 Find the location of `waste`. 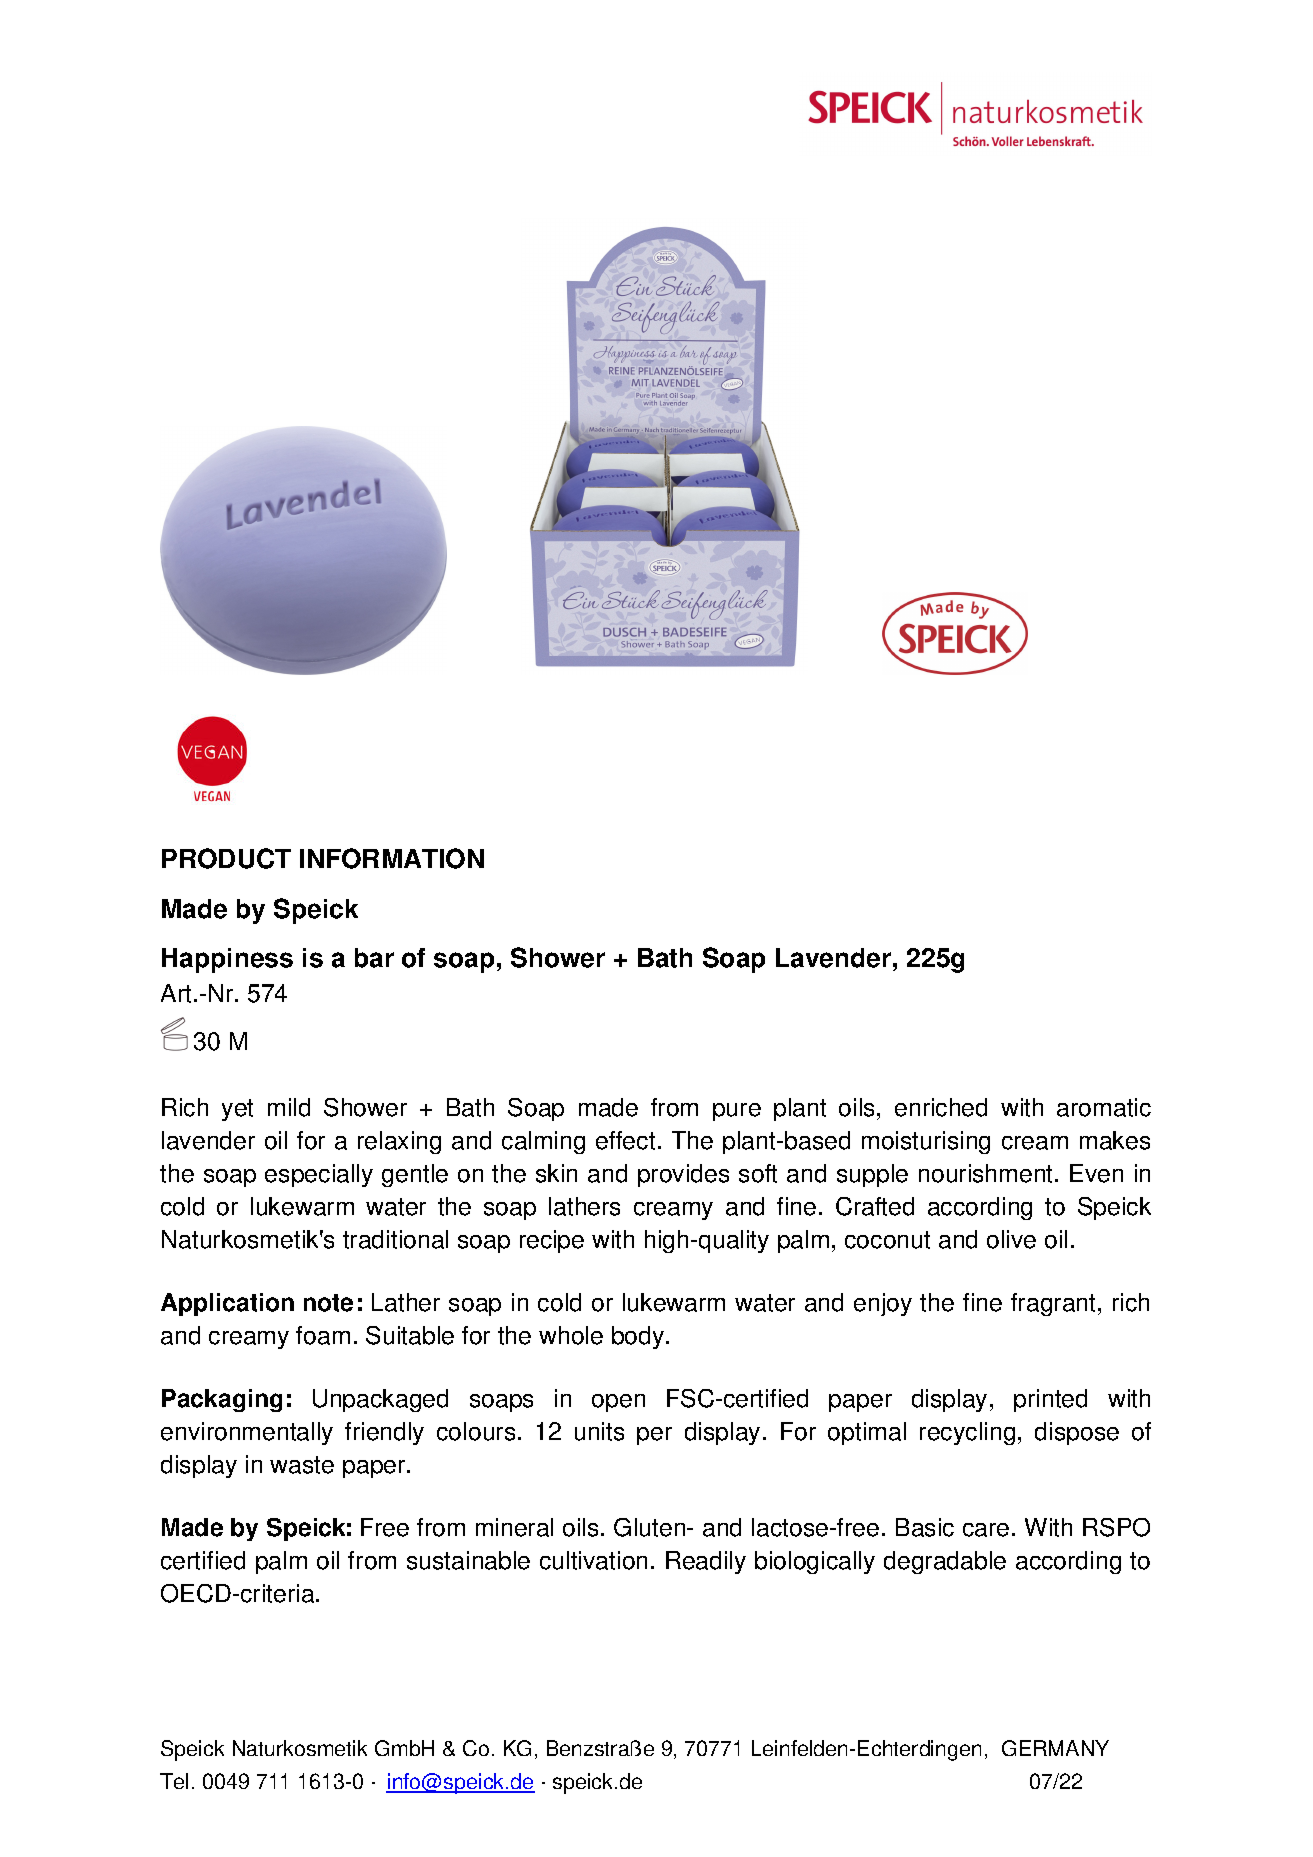

waste is located at coordinates (302, 1465).
